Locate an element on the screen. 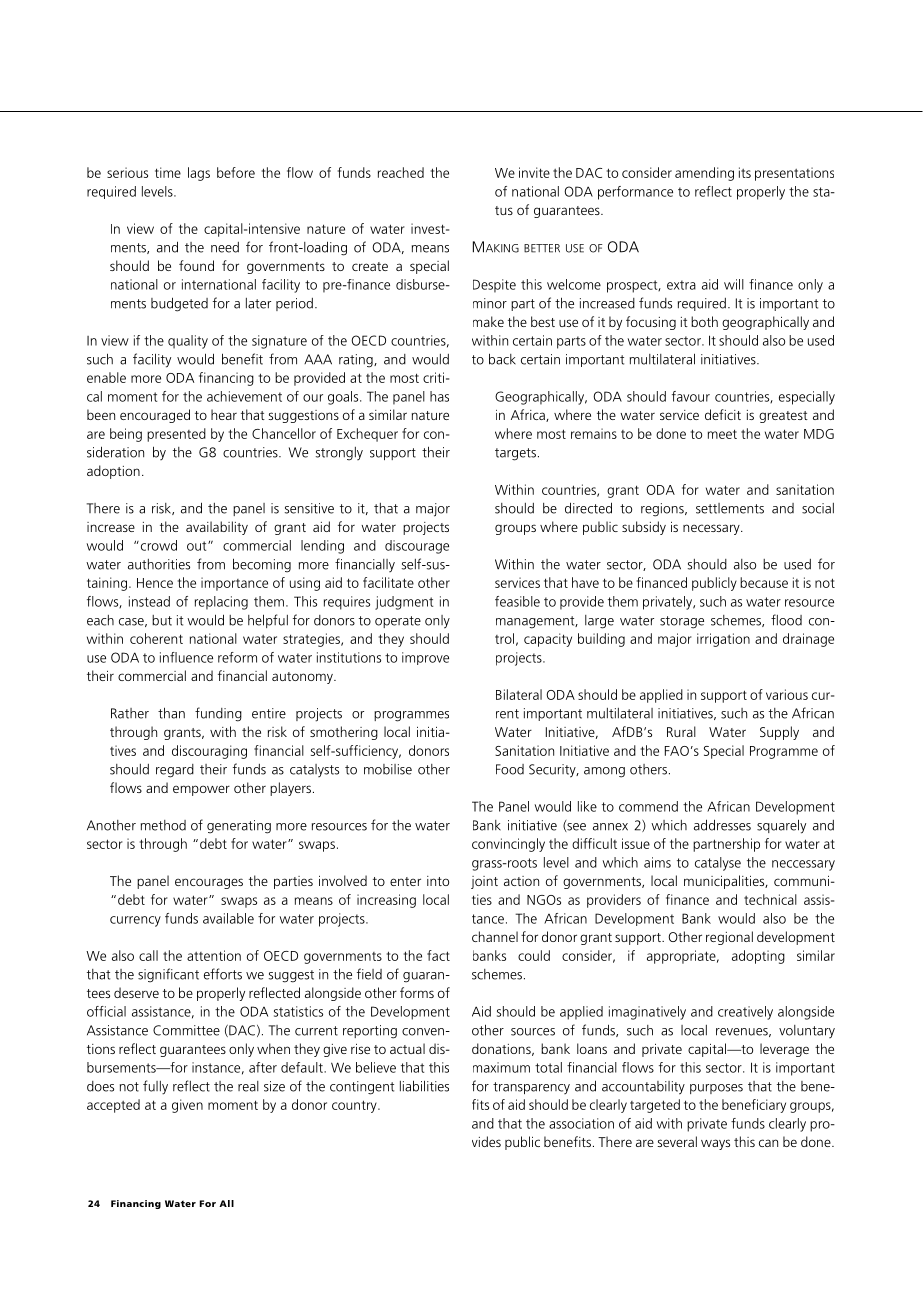 The width and height of the screenshot is (924, 1308). amending is located at coordinates (704, 174).
